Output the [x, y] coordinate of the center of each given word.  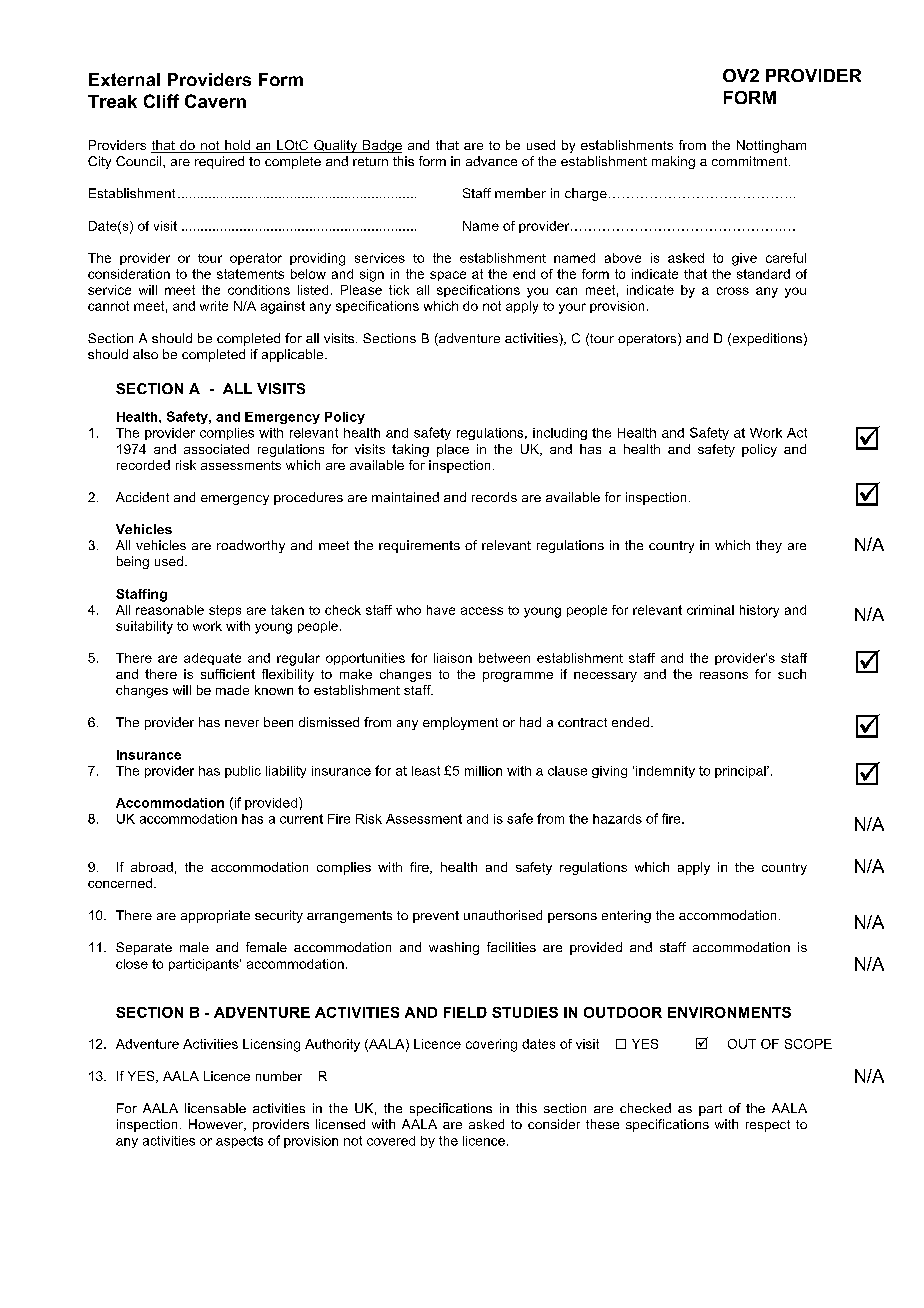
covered [391, 1141]
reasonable [170, 610]
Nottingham [771, 146]
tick [399, 290]
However [217, 1125]
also [145, 354]
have [441, 610]
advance [491, 161]
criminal [710, 610]
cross [733, 291]
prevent [436, 917]
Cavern [215, 101]
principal [741, 772]
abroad [152, 867]
